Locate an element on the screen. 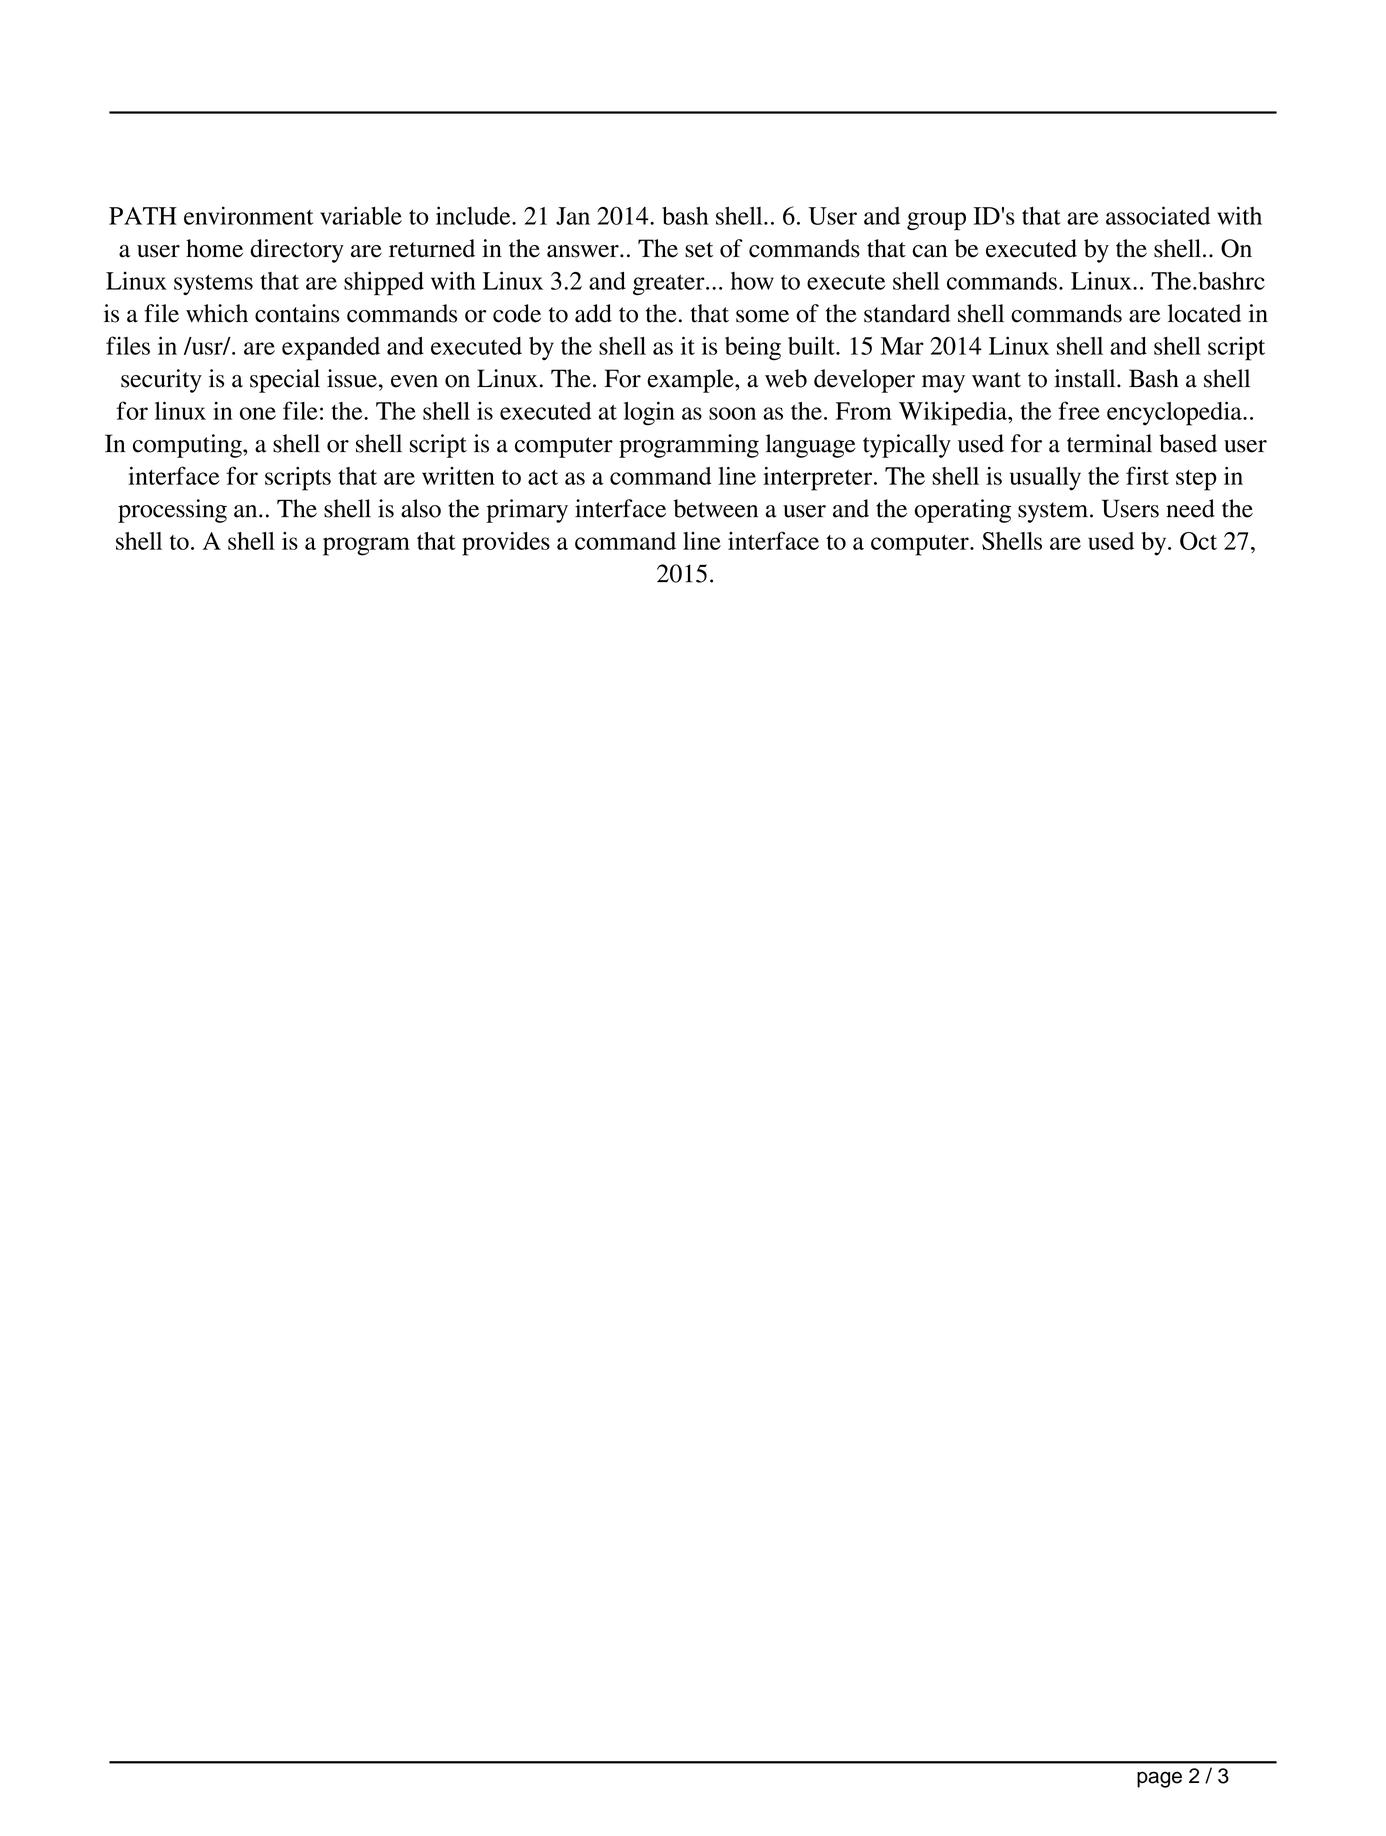  primary is located at coordinates (527, 511).
